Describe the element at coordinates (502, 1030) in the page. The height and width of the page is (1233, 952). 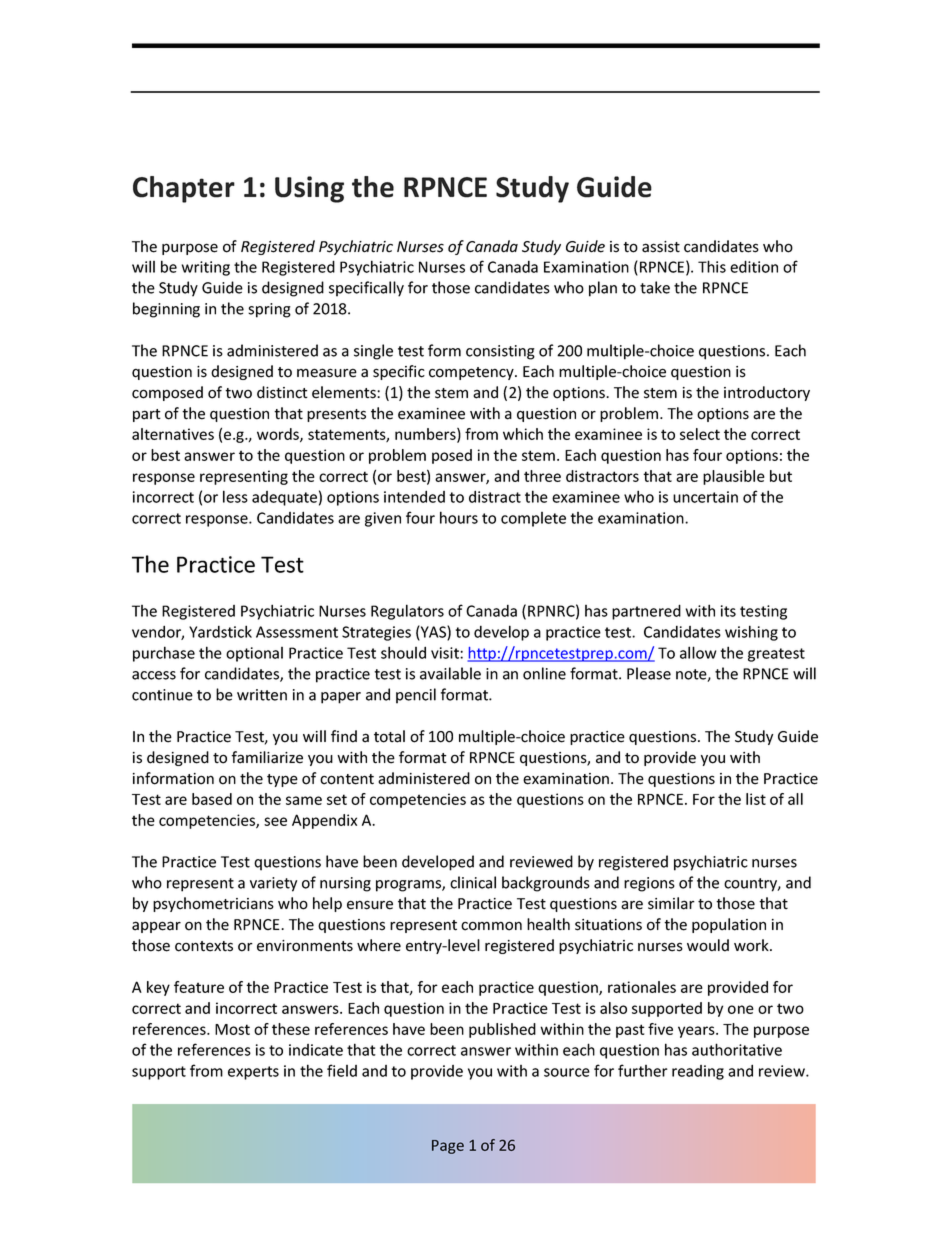
I see `published` at that location.
